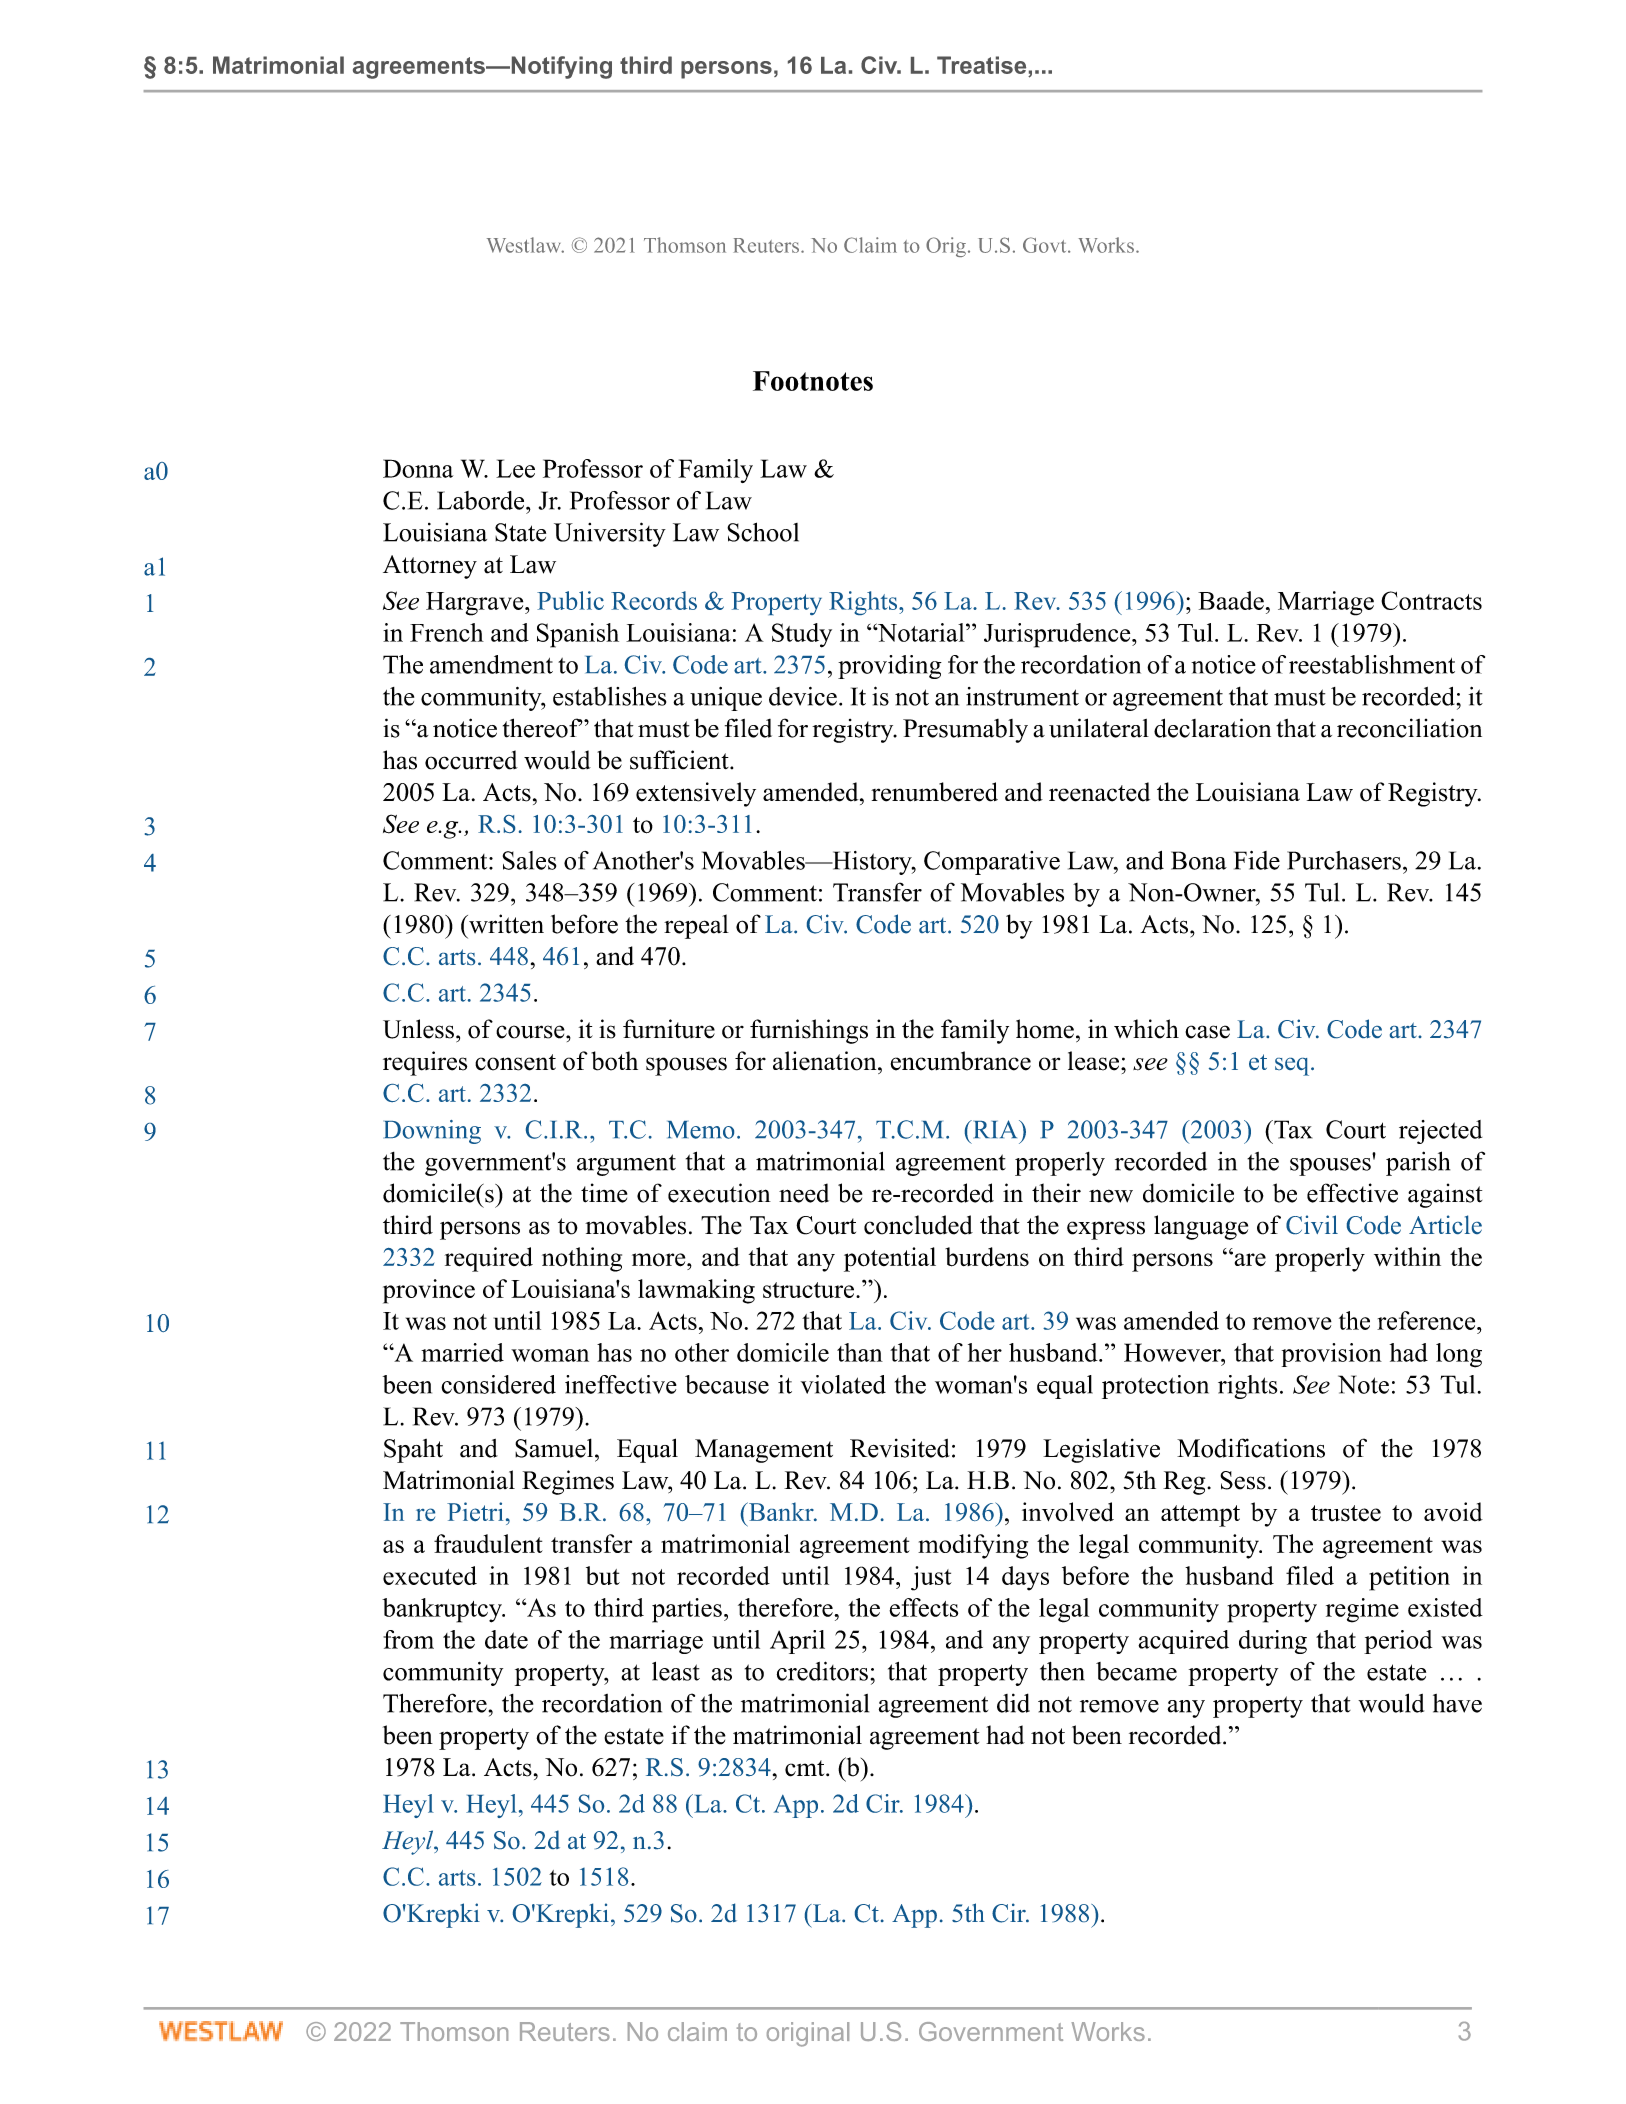  Describe the element at coordinates (491, 664) in the page. I see `amendment` at that location.
